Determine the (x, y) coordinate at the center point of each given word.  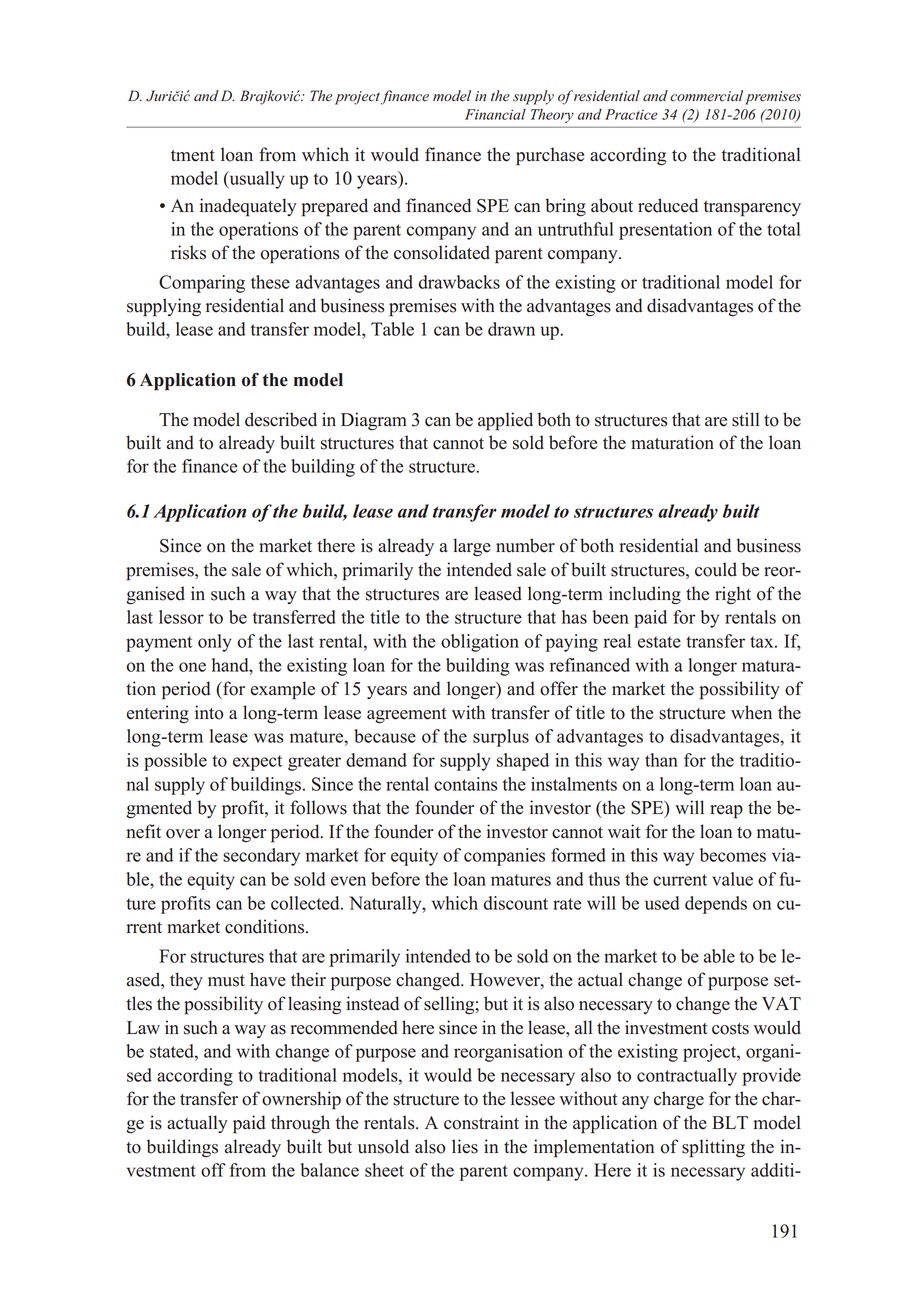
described (281, 419)
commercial (706, 96)
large (472, 547)
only (215, 643)
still (746, 419)
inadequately (248, 207)
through (300, 1124)
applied (505, 421)
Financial (495, 114)
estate (659, 642)
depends (716, 905)
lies (465, 1146)
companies (504, 857)
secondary (261, 857)
